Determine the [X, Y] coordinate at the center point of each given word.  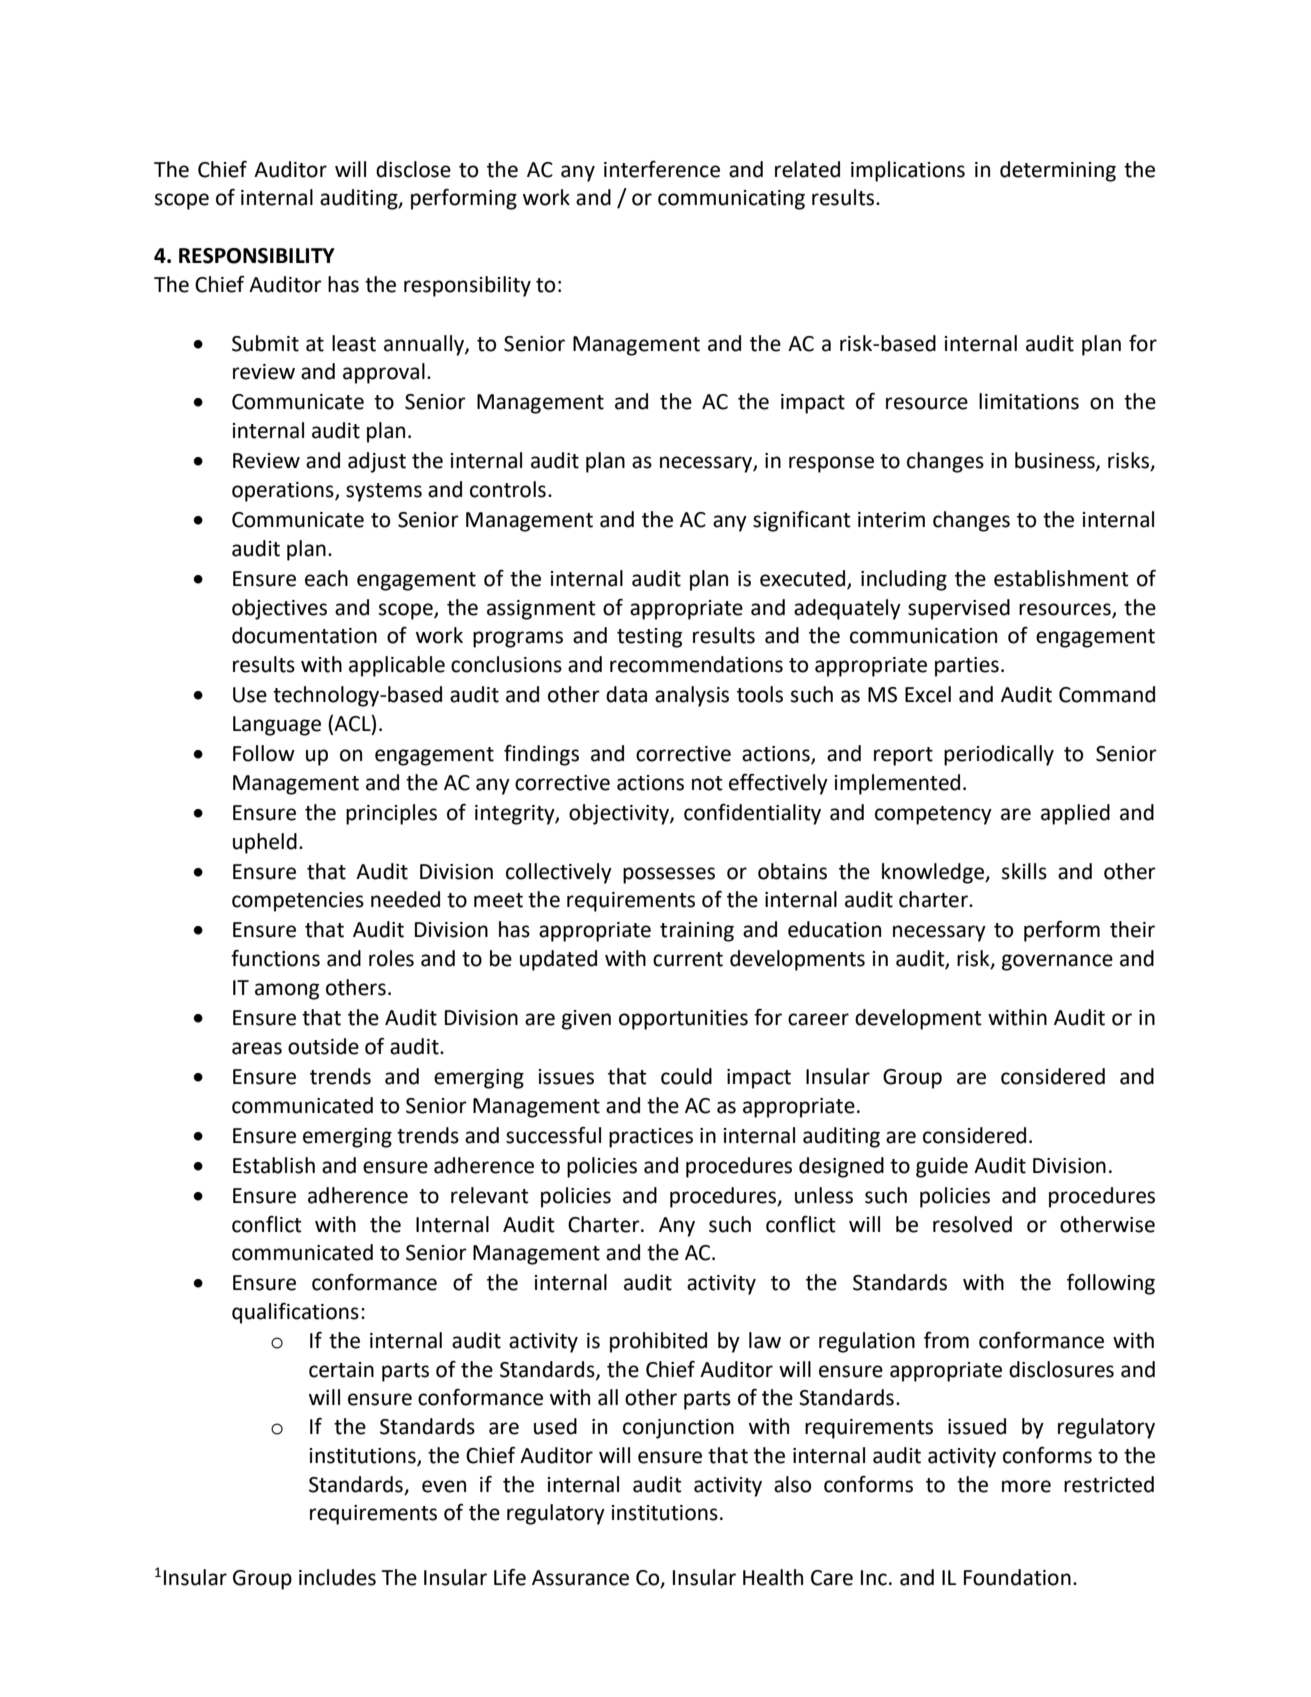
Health [773, 1577]
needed [405, 899]
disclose [413, 169]
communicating [731, 200]
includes [337, 1577]
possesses [669, 875]
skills [1024, 871]
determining [1058, 171]
